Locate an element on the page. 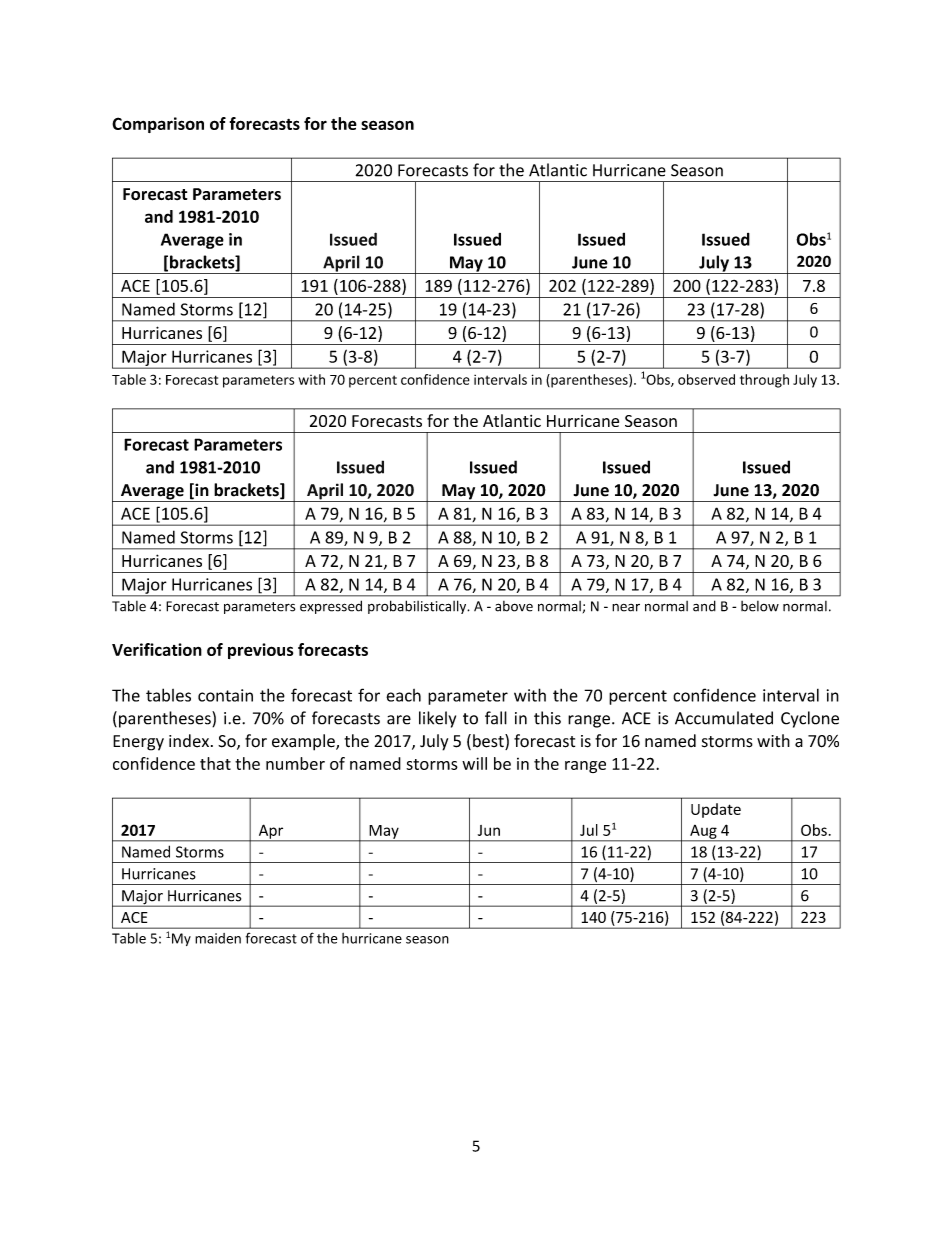 The width and height of the page is (952, 1233). previous is located at coordinates (260, 651).
